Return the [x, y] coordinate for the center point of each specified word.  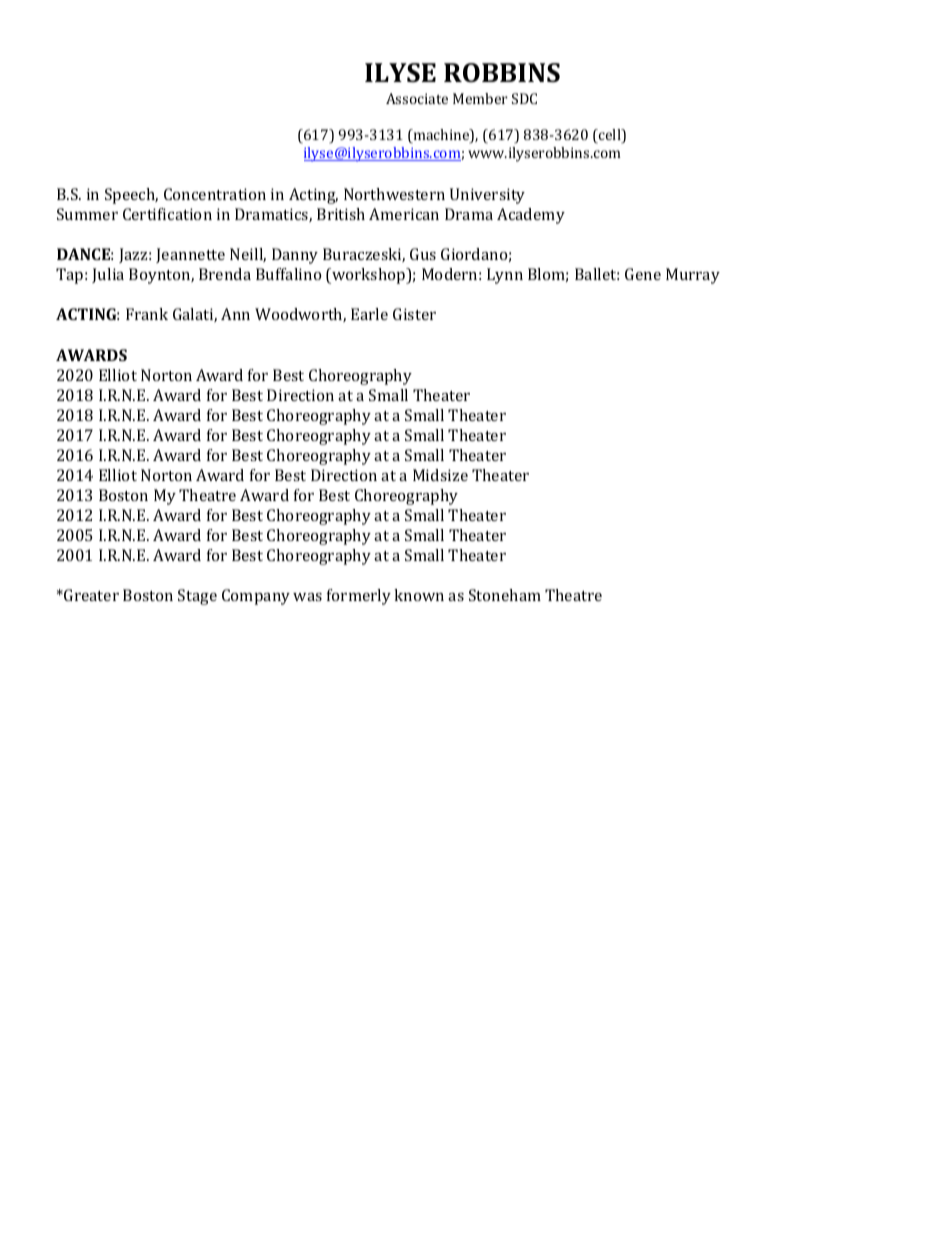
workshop [369, 276]
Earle [369, 314]
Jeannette [190, 255]
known [419, 595]
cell [610, 136]
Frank [147, 314]
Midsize [440, 475]
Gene [643, 274]
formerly [359, 597]
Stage [197, 597]
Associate [417, 98]
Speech [131, 196]
